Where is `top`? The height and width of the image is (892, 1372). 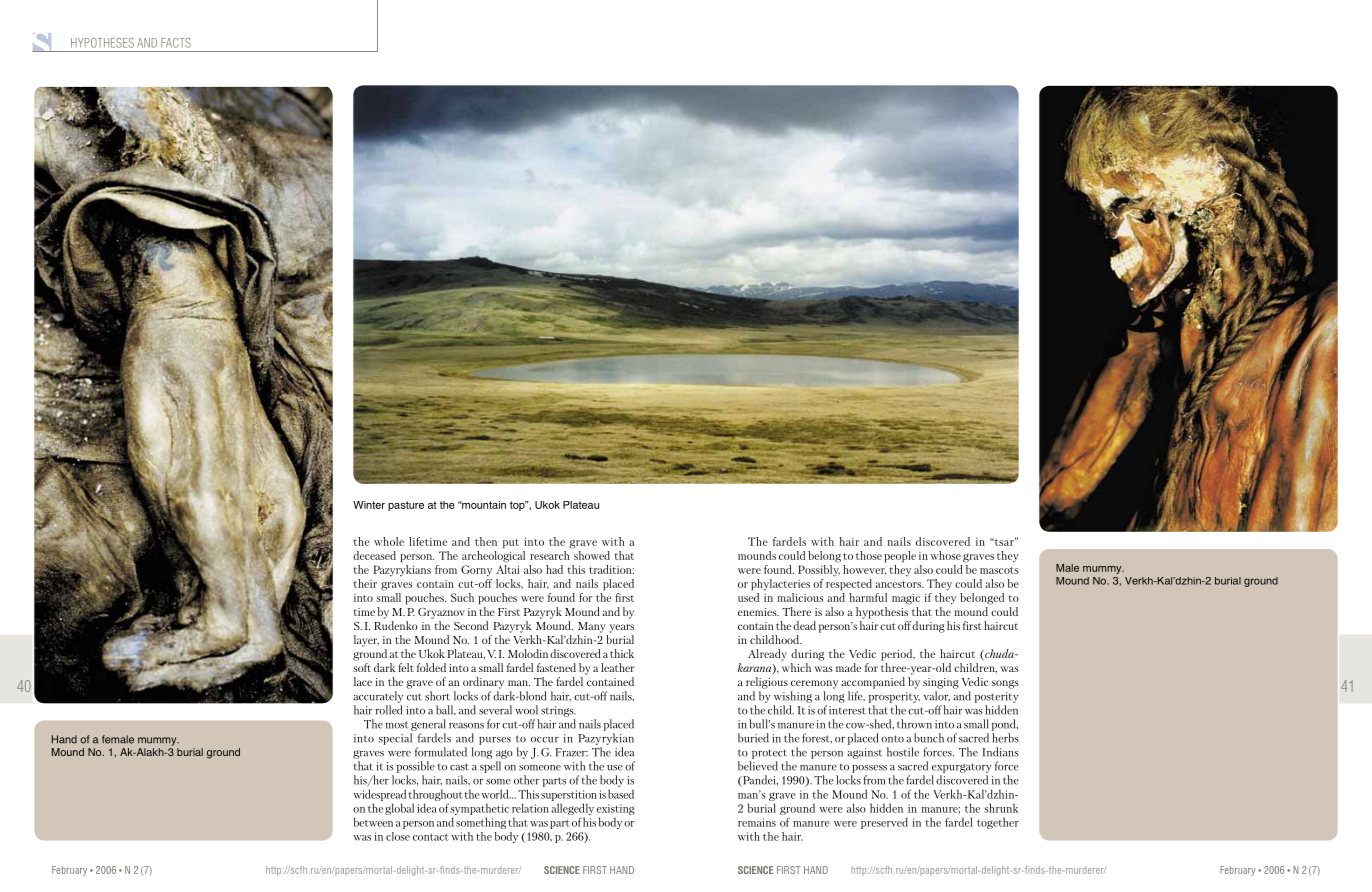 top is located at coordinates (518, 506).
